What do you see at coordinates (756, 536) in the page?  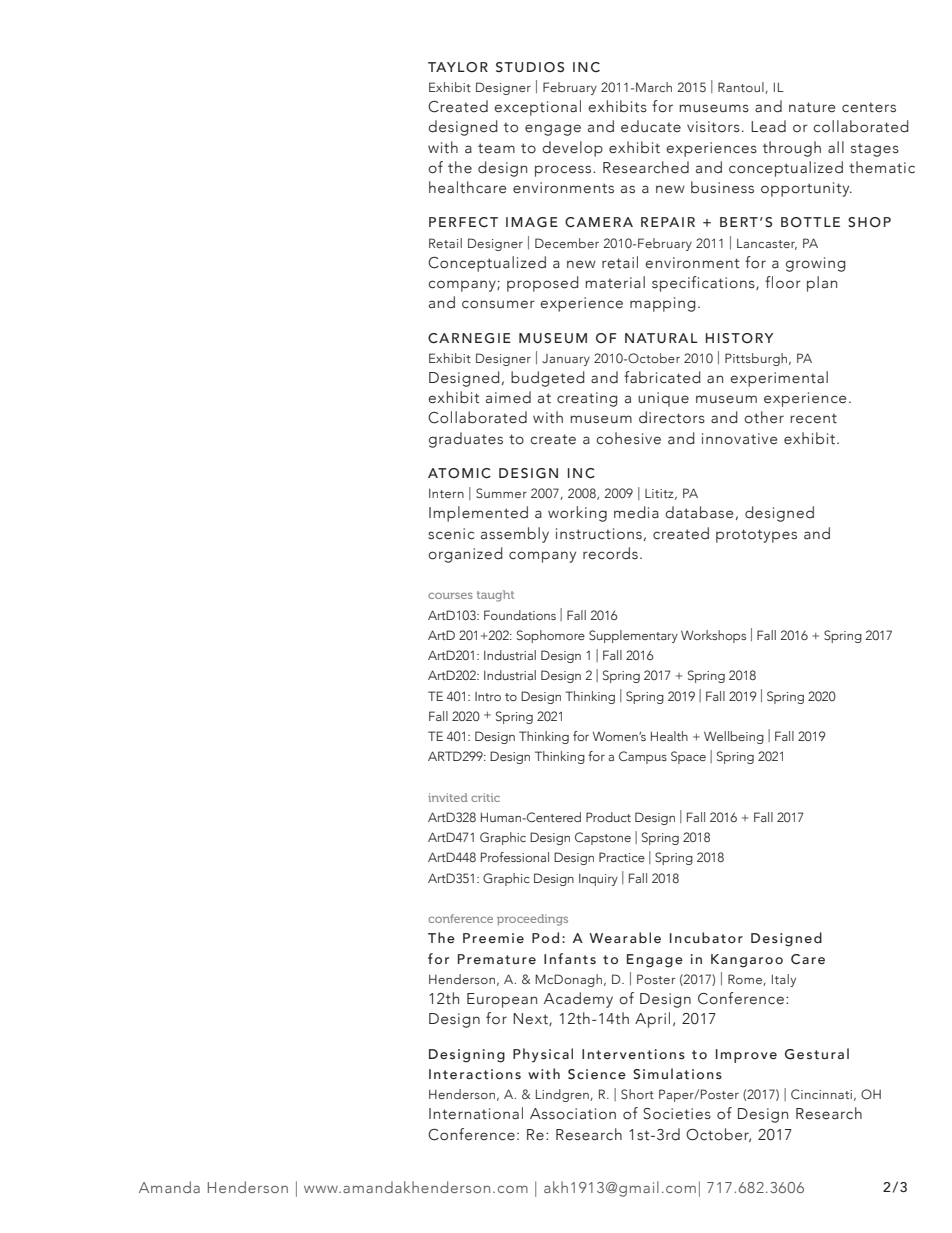 I see `prototypes` at bounding box center [756, 536].
